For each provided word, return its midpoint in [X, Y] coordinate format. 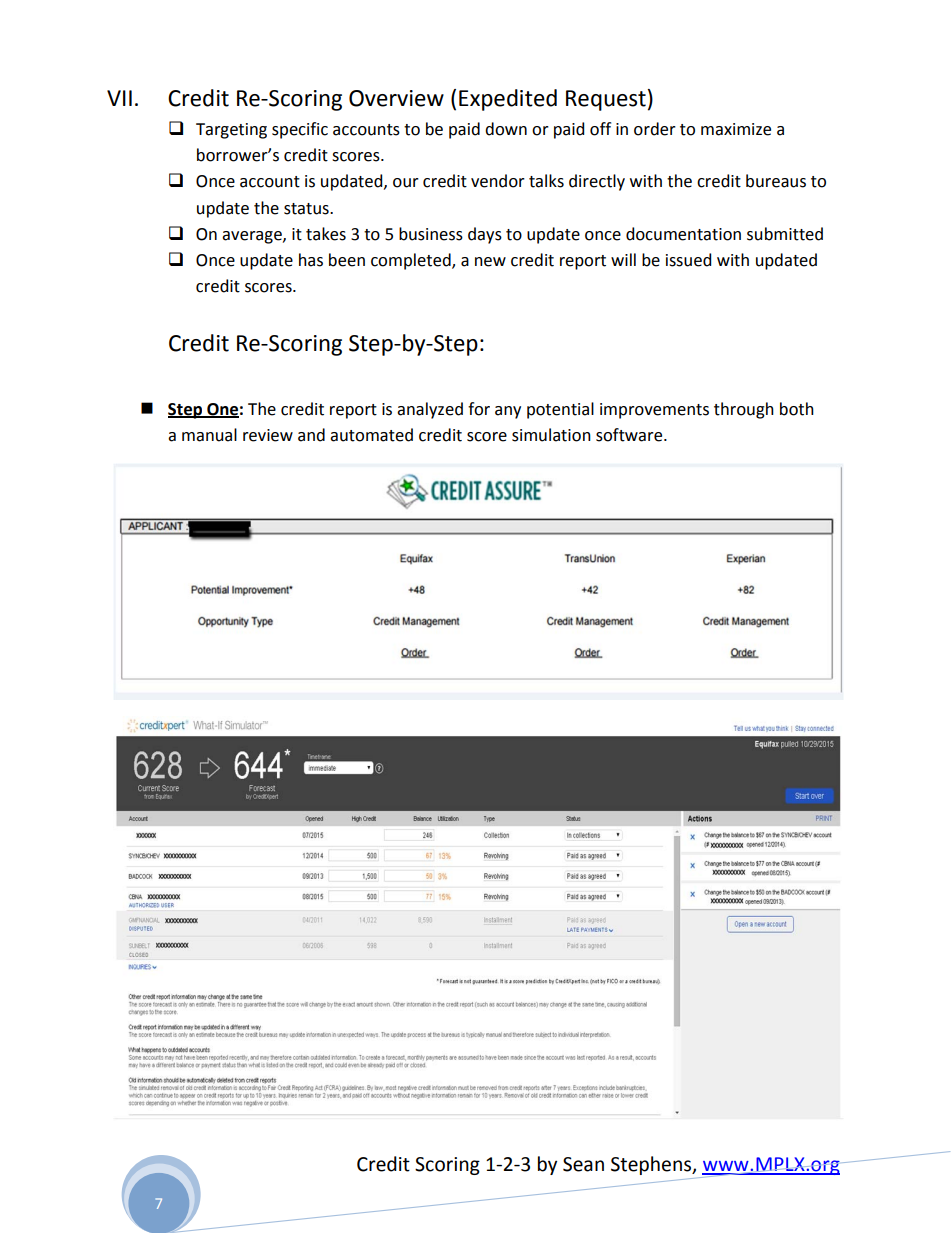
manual [209, 435]
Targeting [231, 131]
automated [371, 435]
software [630, 435]
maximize [736, 129]
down [506, 129]
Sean [583, 1164]
